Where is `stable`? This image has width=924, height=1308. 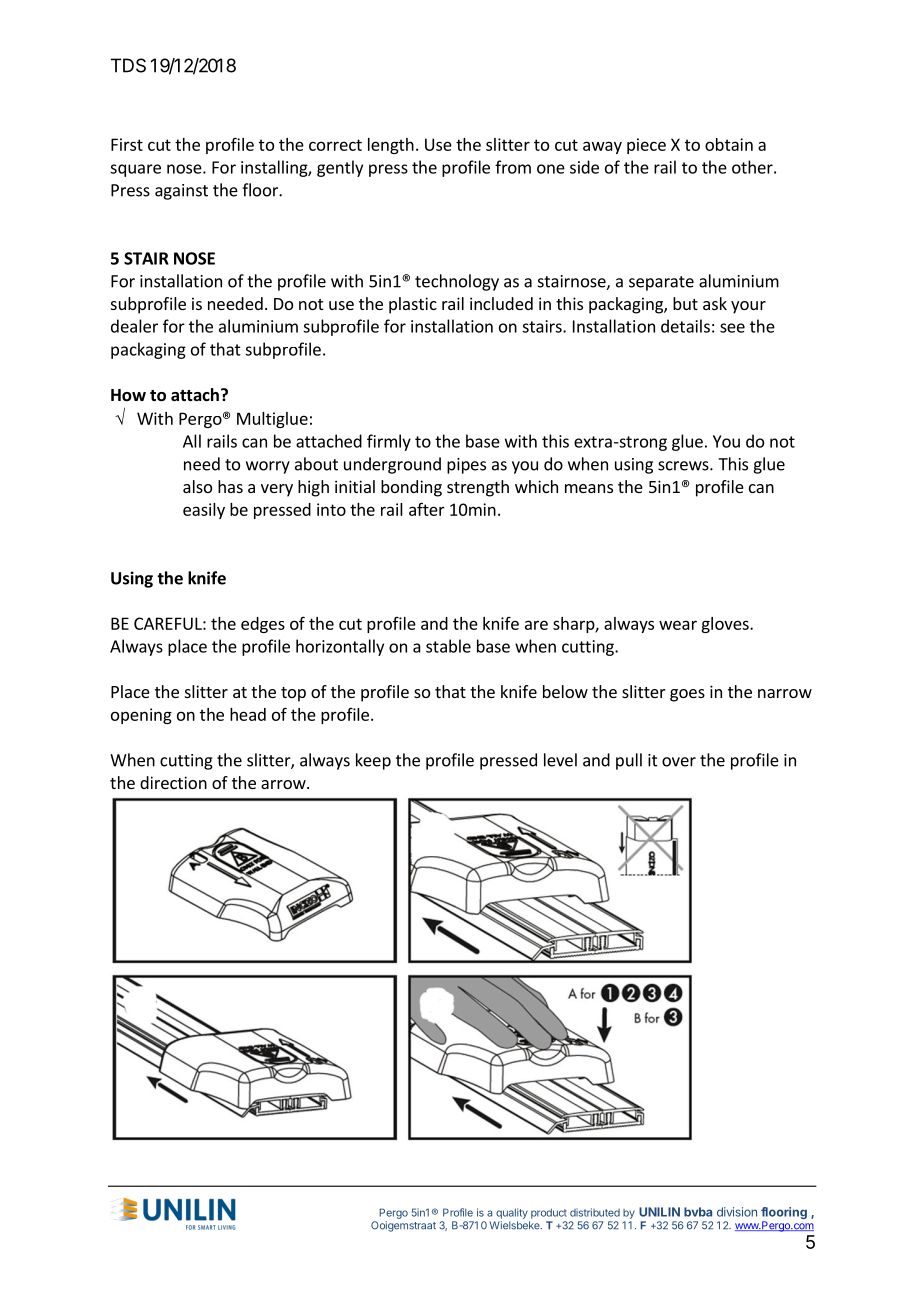 stable is located at coordinates (448, 646).
